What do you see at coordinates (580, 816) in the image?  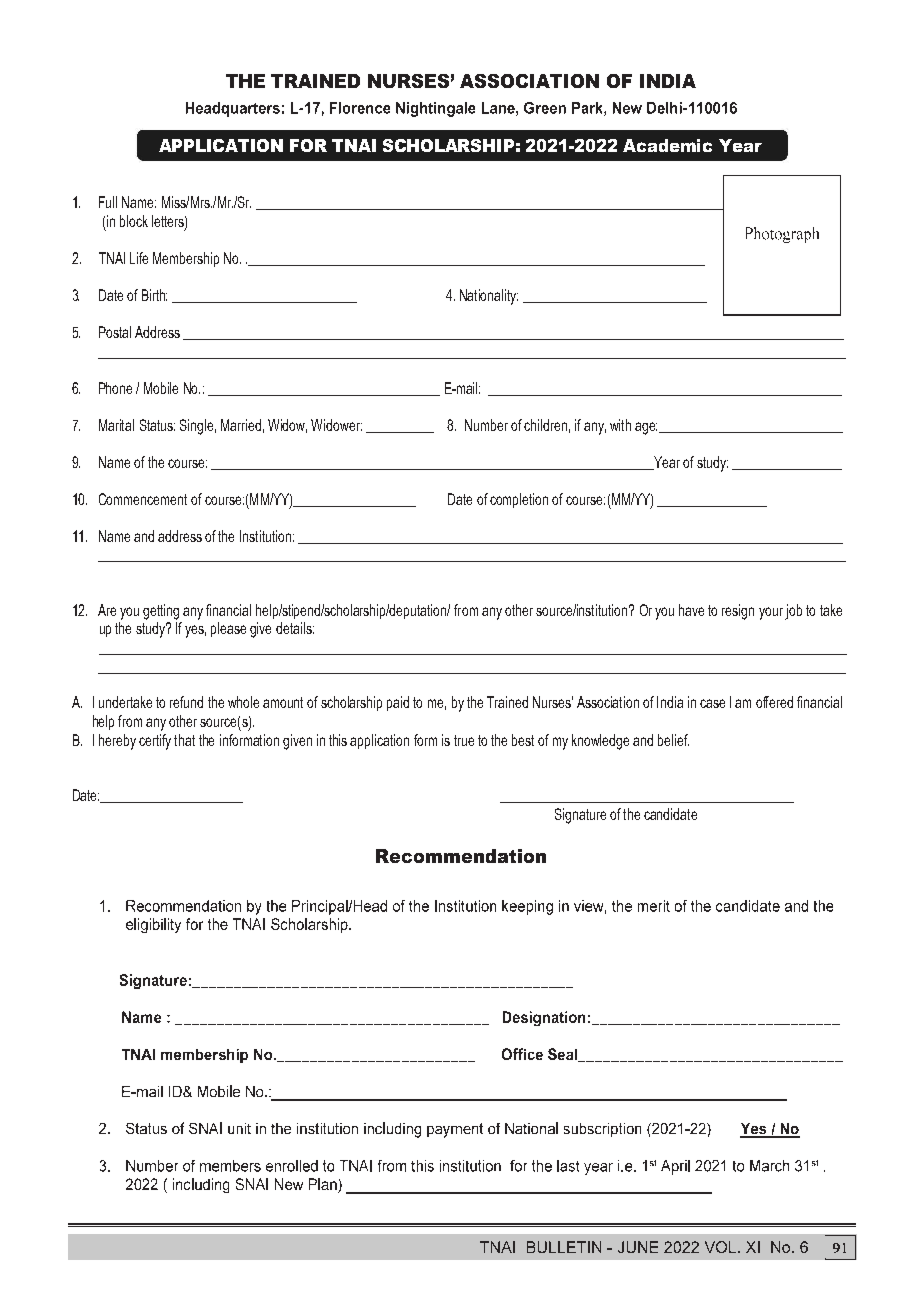 I see `Signature` at bounding box center [580, 816].
